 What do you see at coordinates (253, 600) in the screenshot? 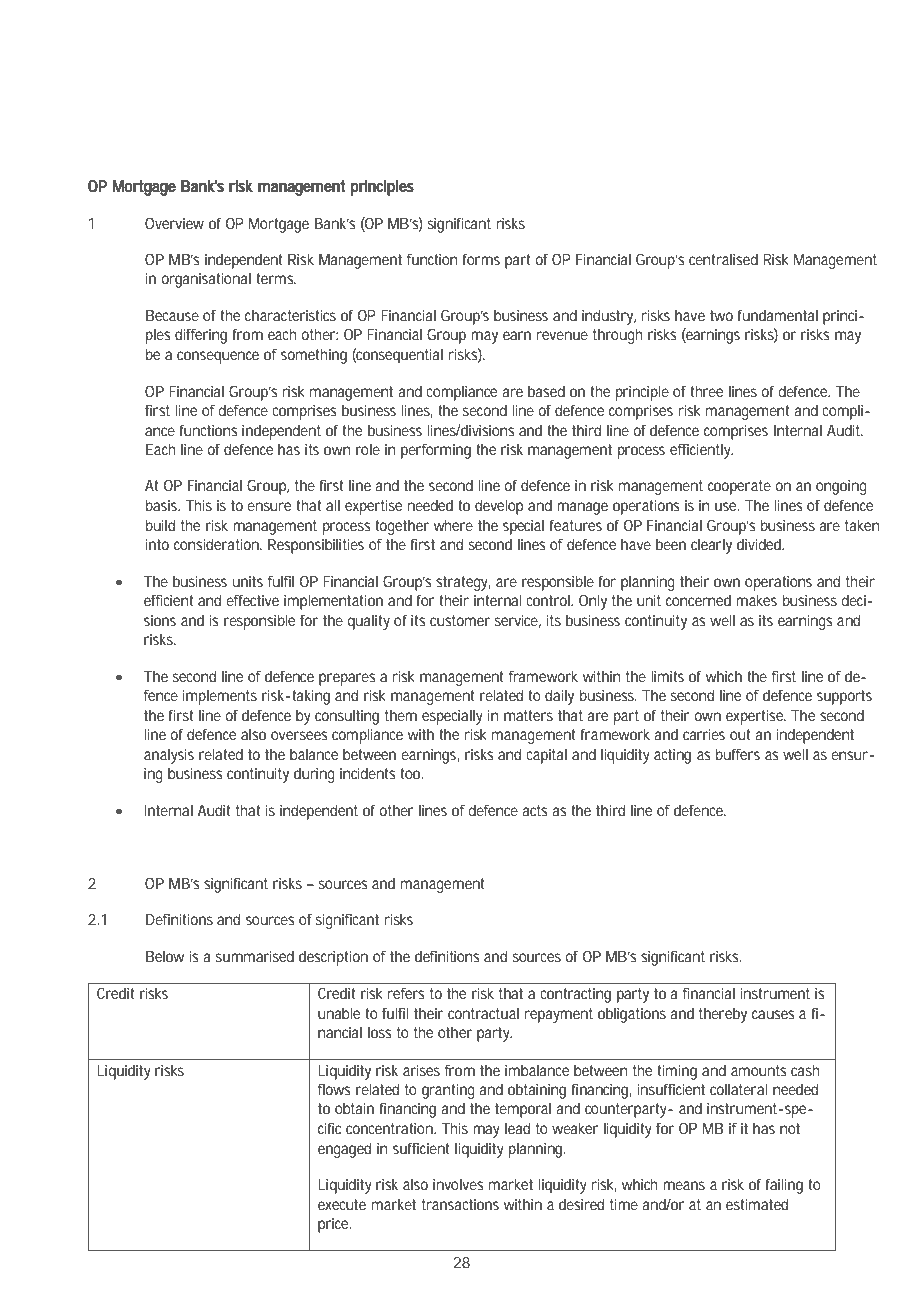
I see `effective` at bounding box center [253, 600].
